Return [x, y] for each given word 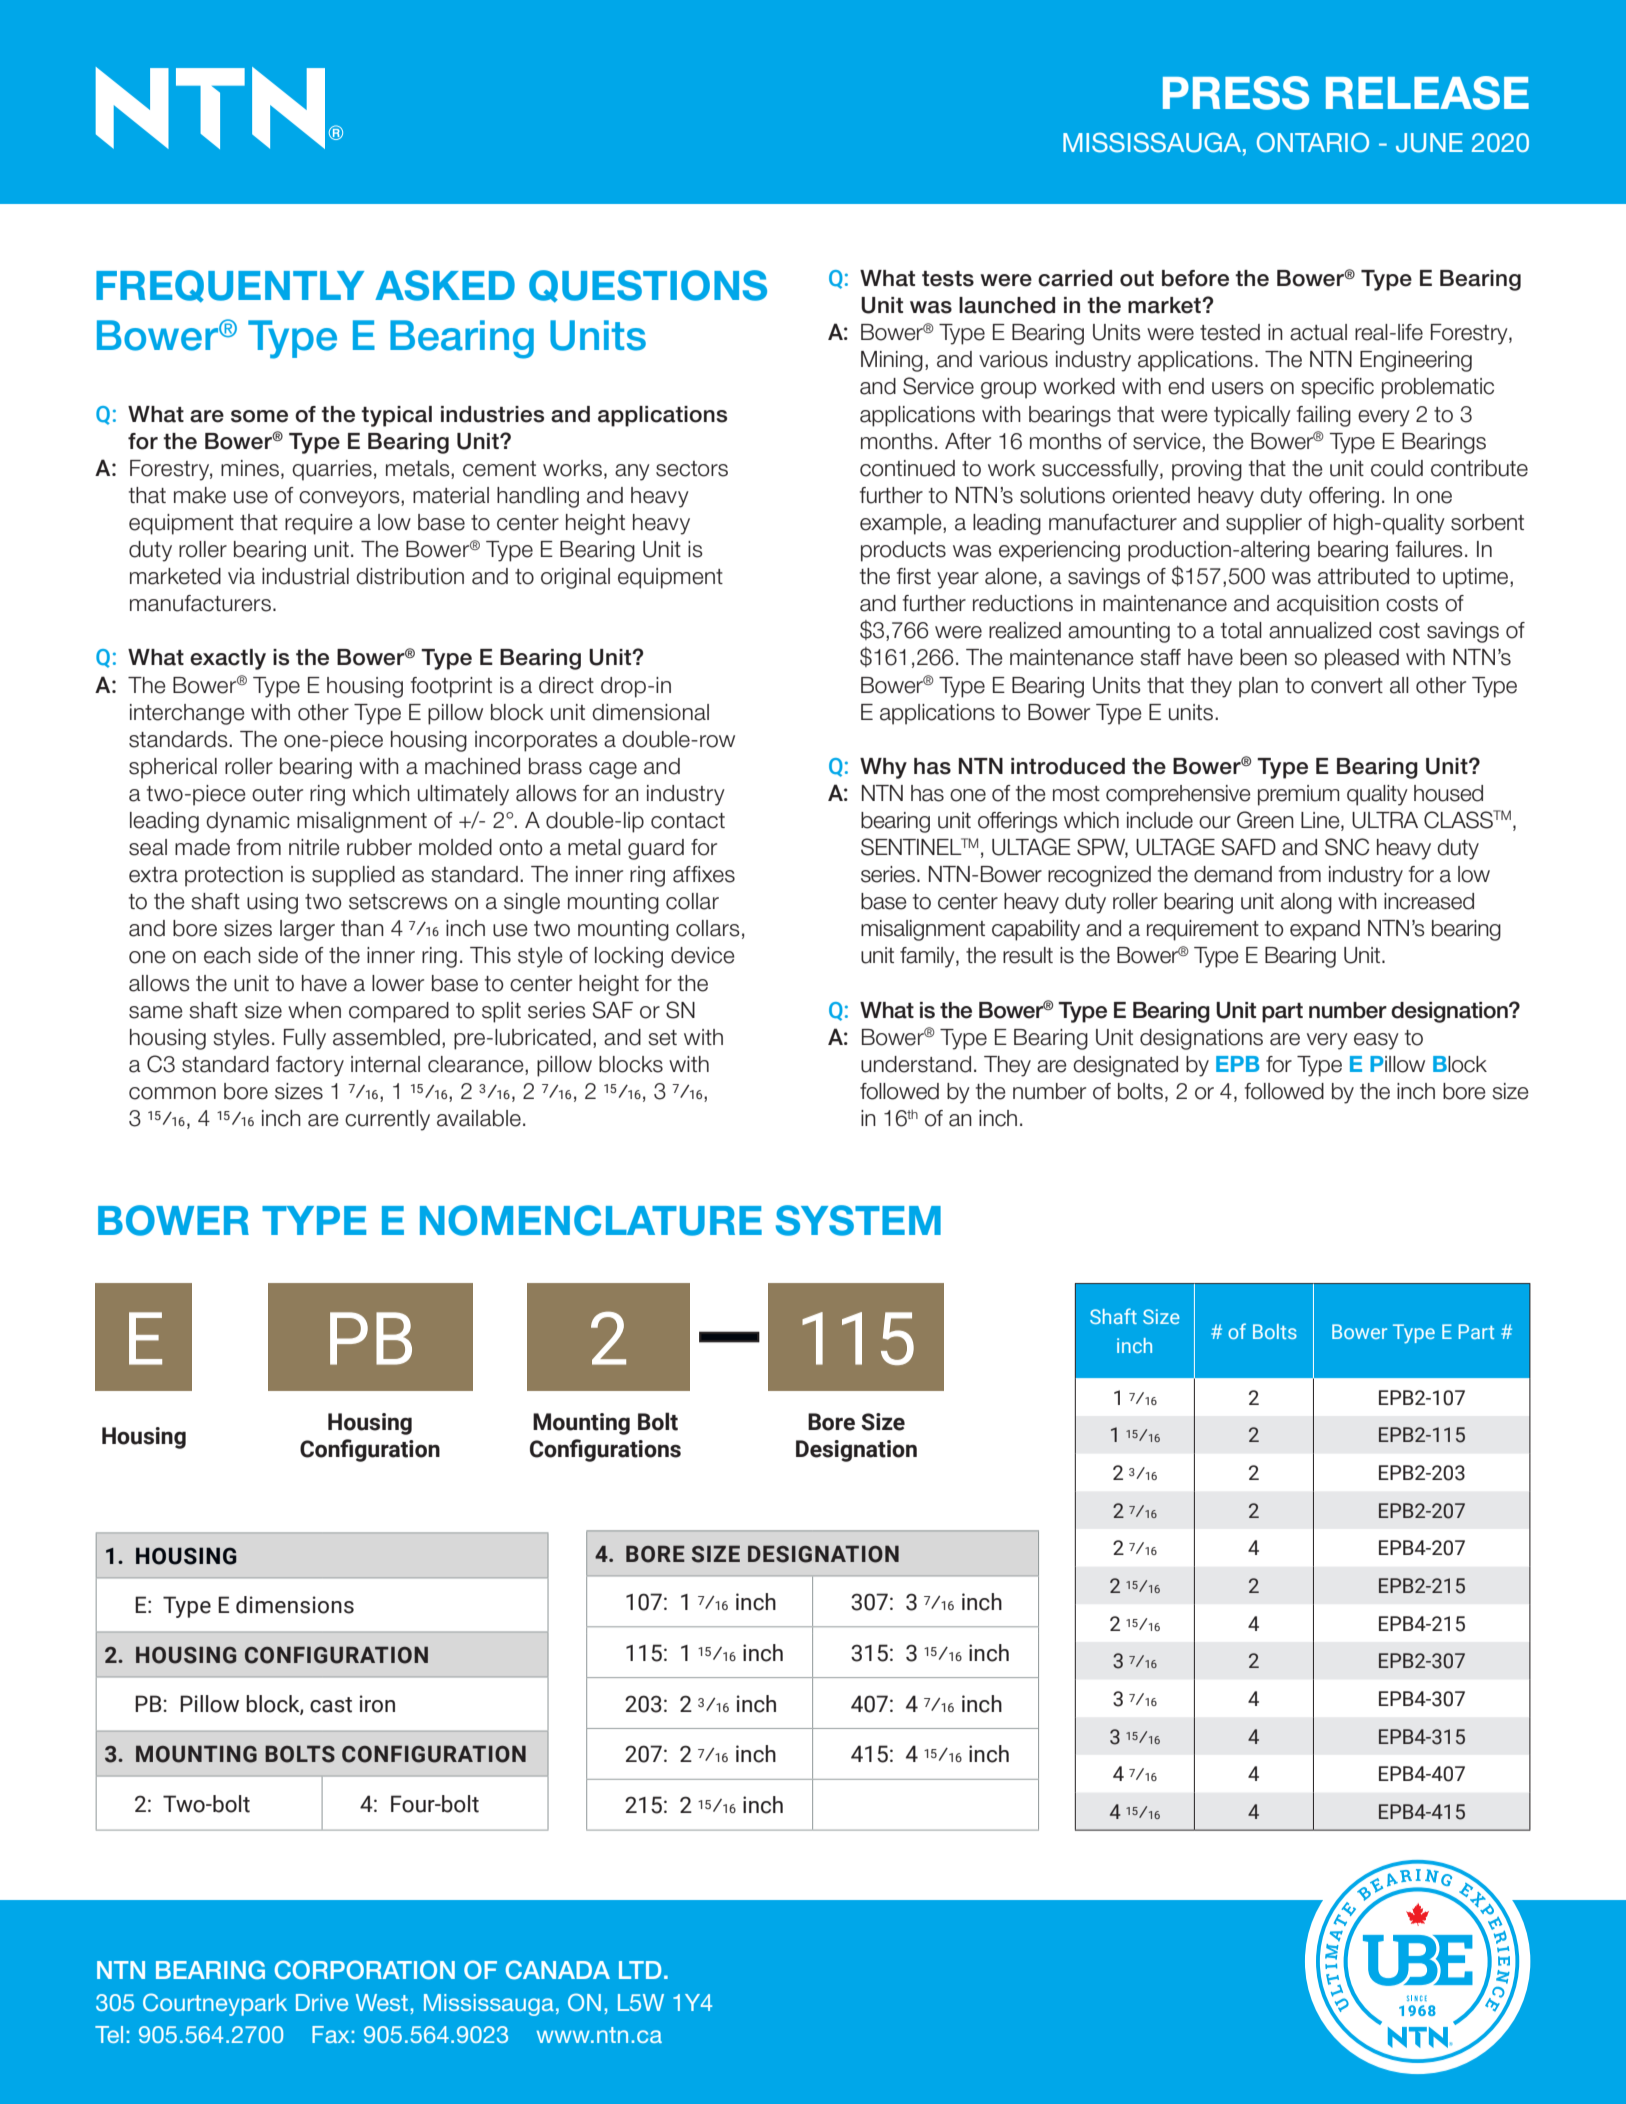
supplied [353, 876]
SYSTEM [858, 1220]
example [902, 524]
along [1306, 903]
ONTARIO [1313, 142]
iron [377, 1704]
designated [1125, 1066]
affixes [704, 874]
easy [1376, 1041]
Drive [322, 2002]
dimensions [295, 1605]
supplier [1264, 524]
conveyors [350, 499]
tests [948, 279]
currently [387, 1120]
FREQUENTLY [230, 286]
